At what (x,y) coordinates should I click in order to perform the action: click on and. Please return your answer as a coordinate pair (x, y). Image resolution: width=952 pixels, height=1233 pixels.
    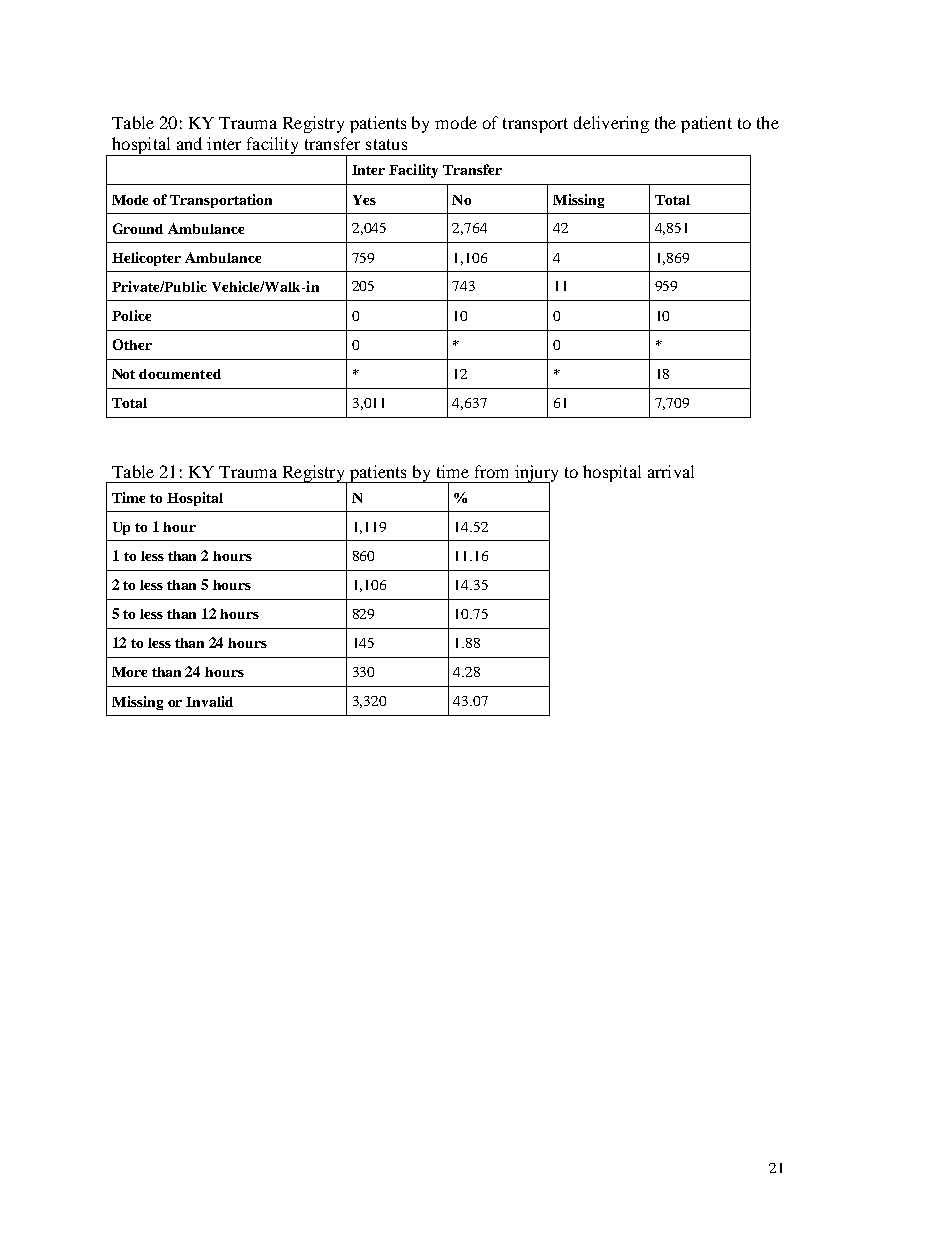
    Looking at the image, I should click on (189, 143).
